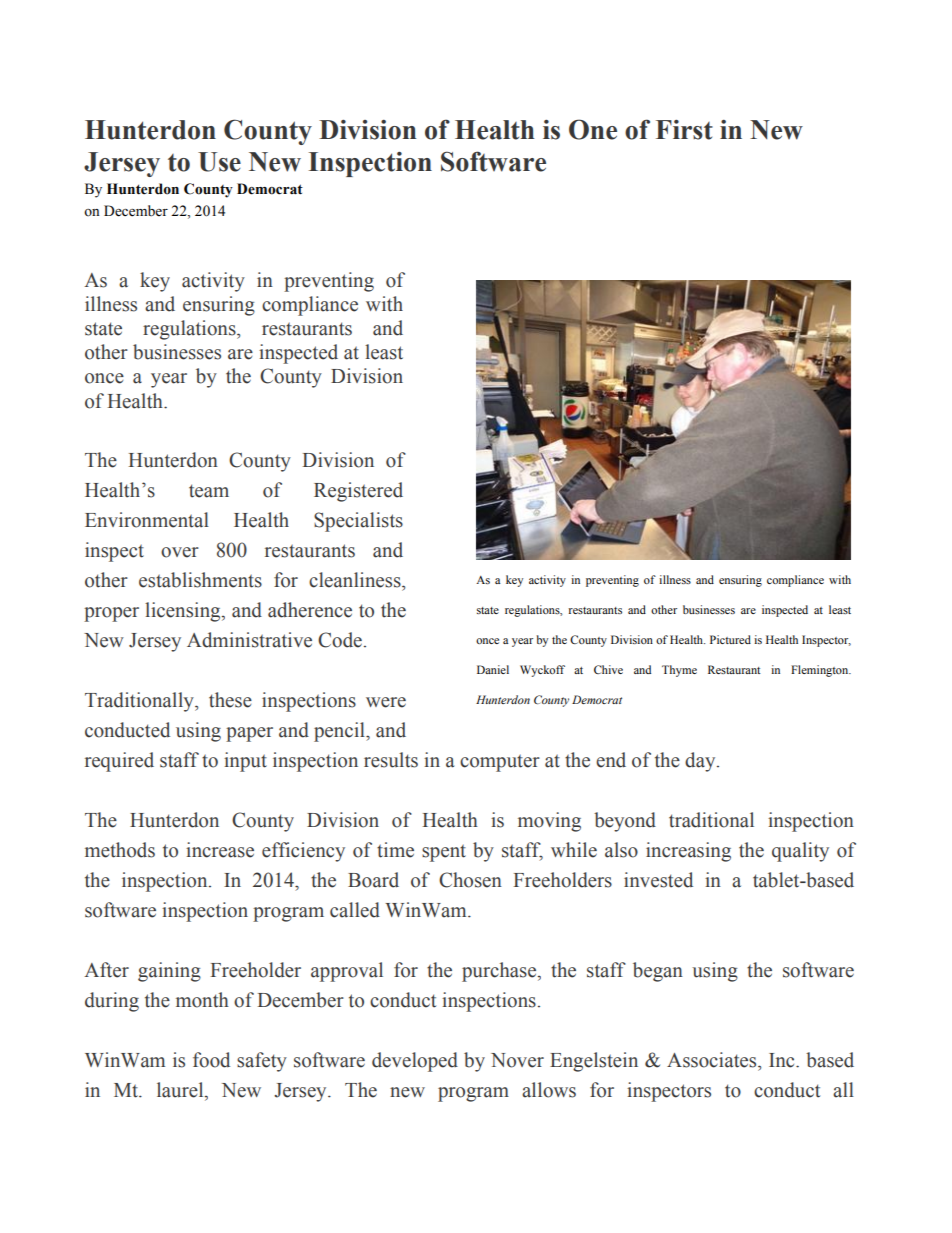  What do you see at coordinates (701, 762) in the page?
I see `day` at bounding box center [701, 762].
